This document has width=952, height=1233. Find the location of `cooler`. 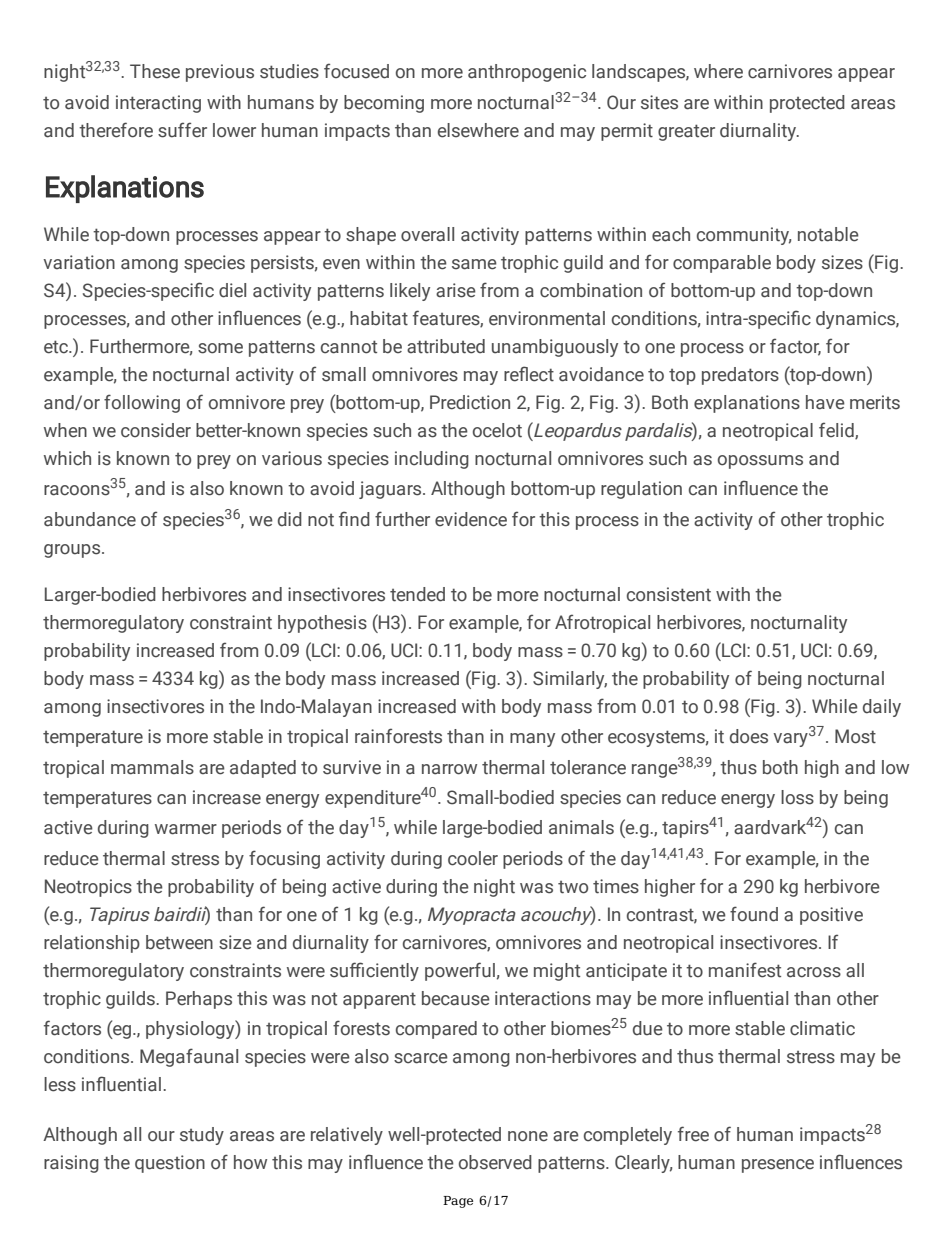

cooler is located at coordinates (473, 858).
